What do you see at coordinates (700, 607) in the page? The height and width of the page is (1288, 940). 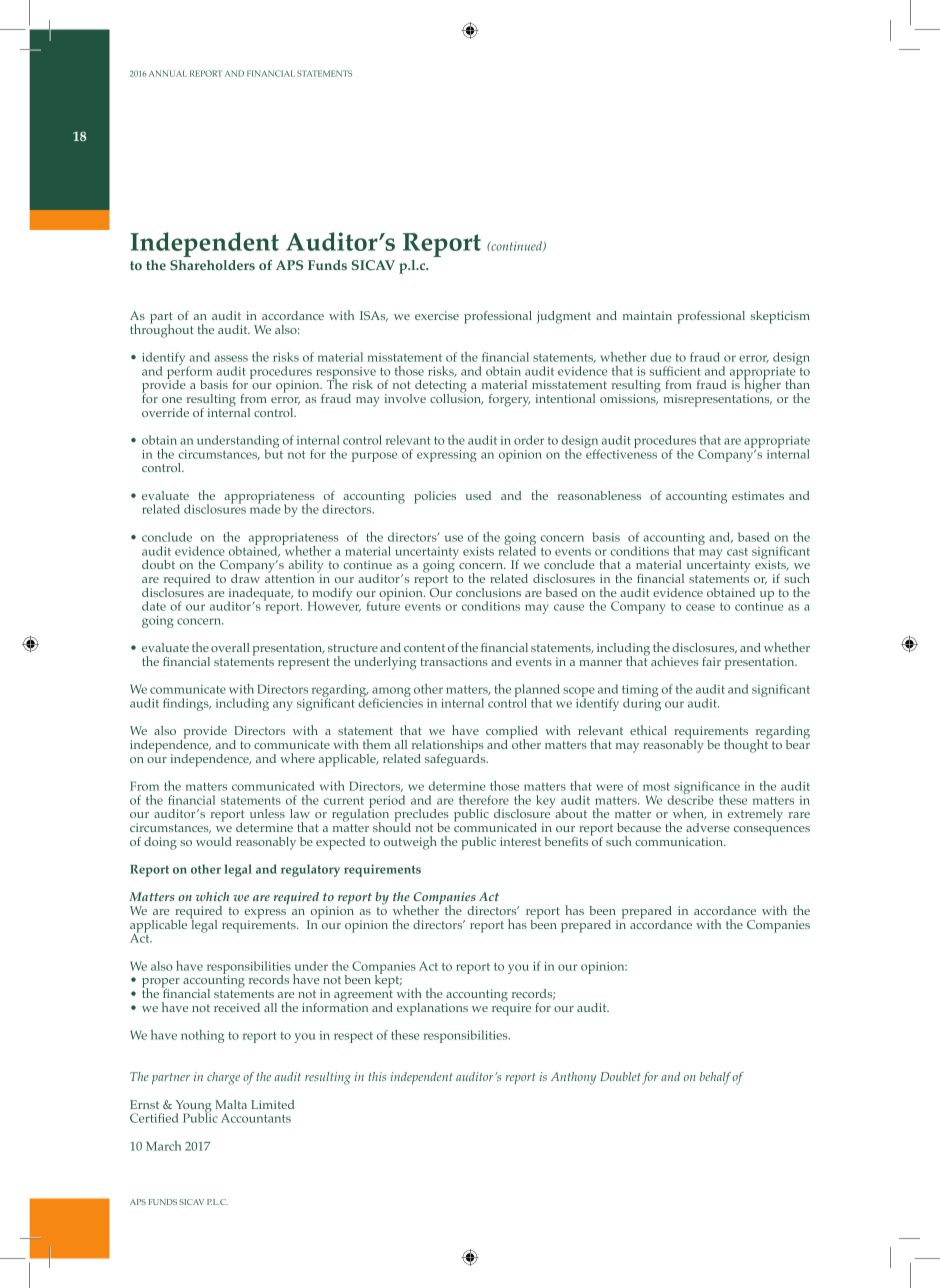 I see `cease` at bounding box center [700, 607].
